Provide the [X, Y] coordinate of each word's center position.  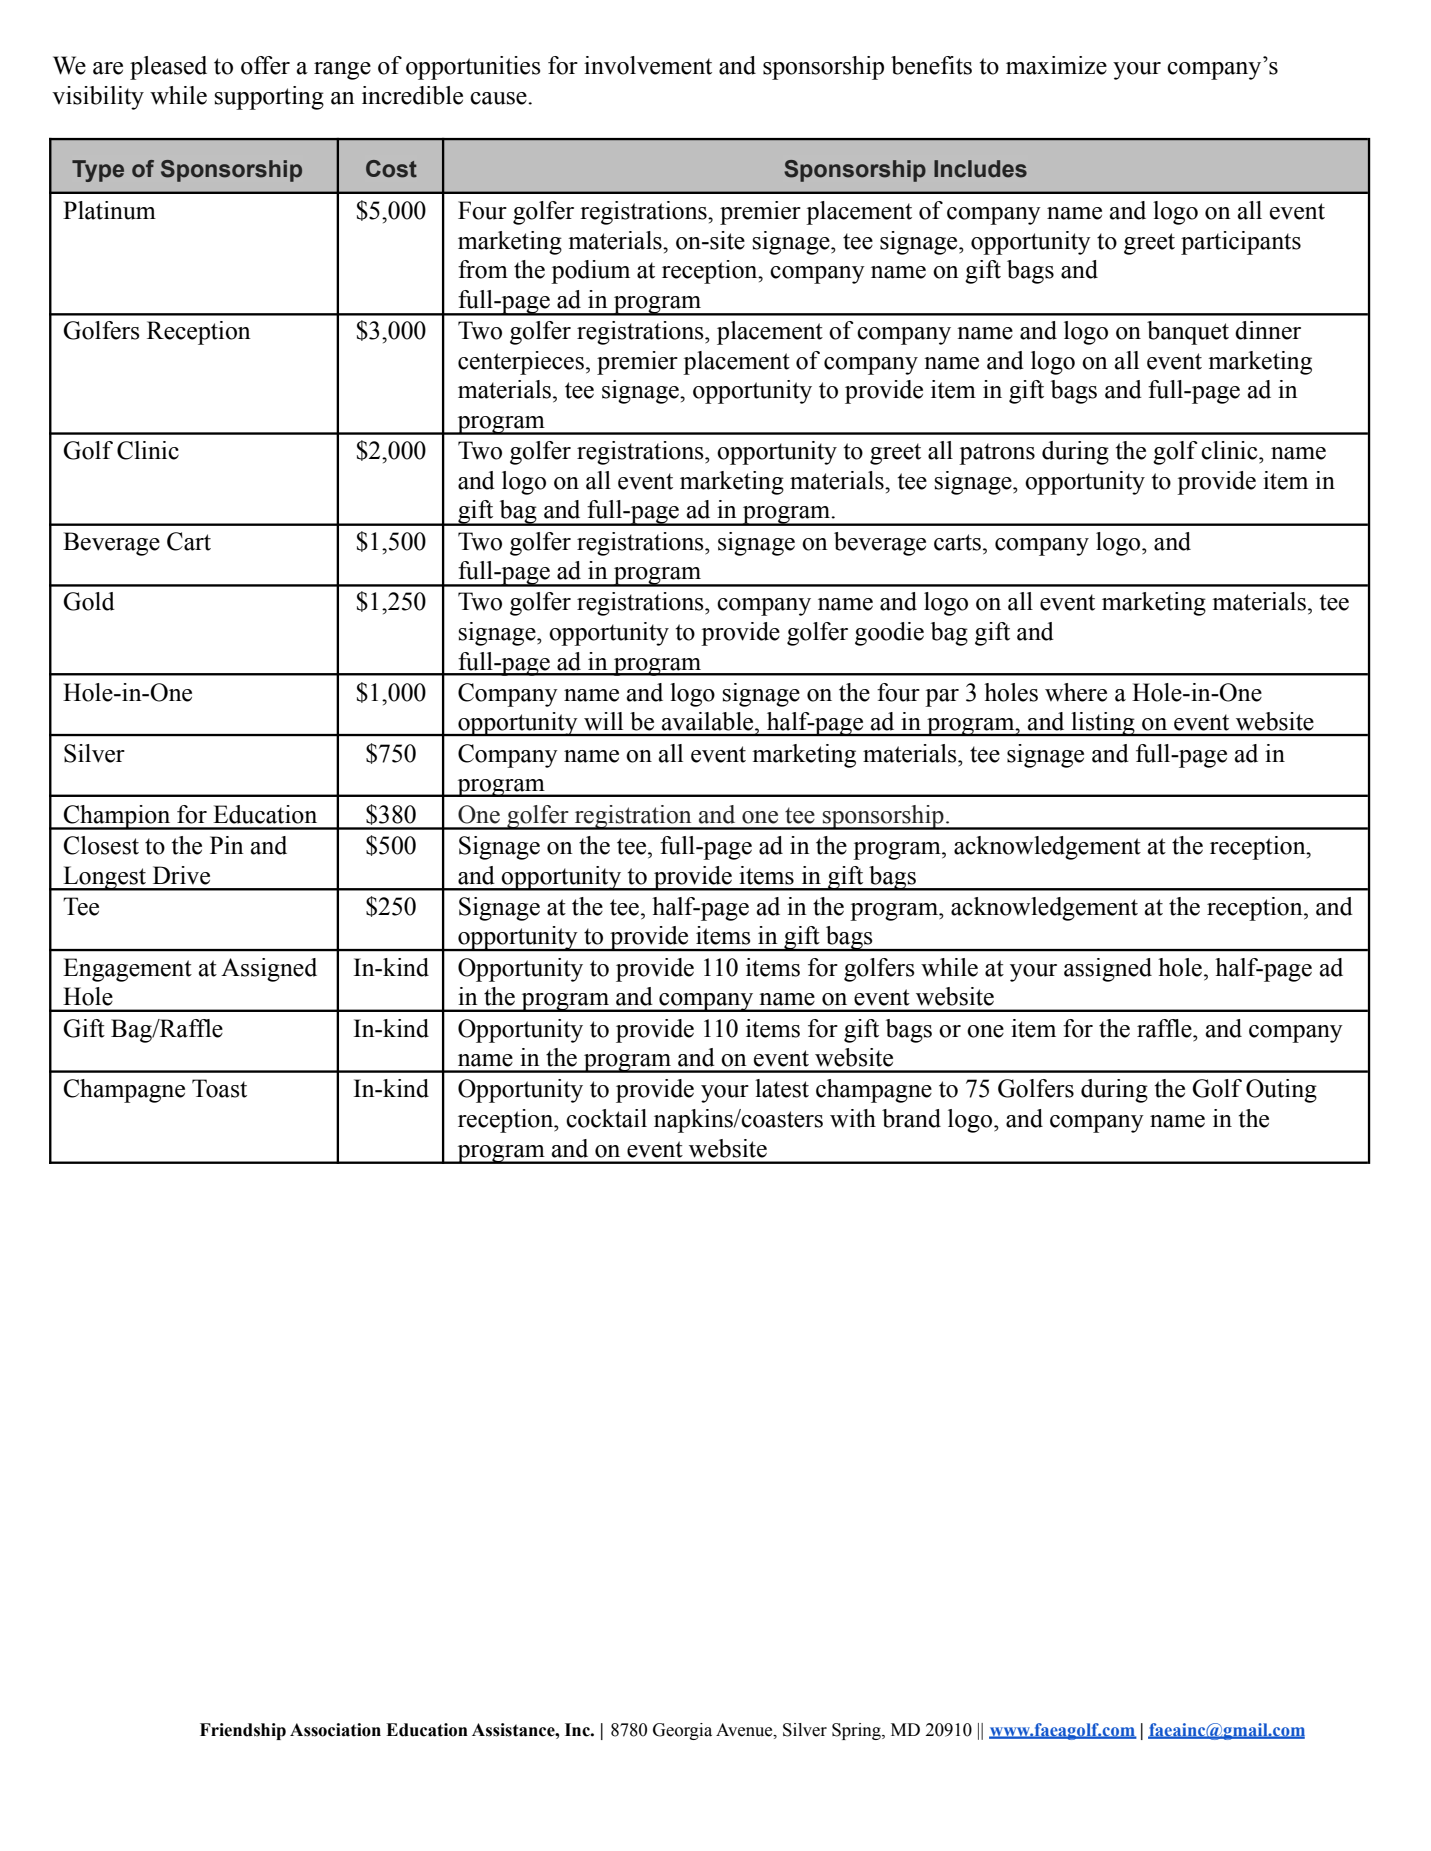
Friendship [243, 1731]
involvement [648, 65]
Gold [89, 601]
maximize [1056, 65]
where [1076, 692]
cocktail [606, 1118]
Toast [219, 1088]
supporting [269, 98]
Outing [1281, 1091]
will [603, 721]
